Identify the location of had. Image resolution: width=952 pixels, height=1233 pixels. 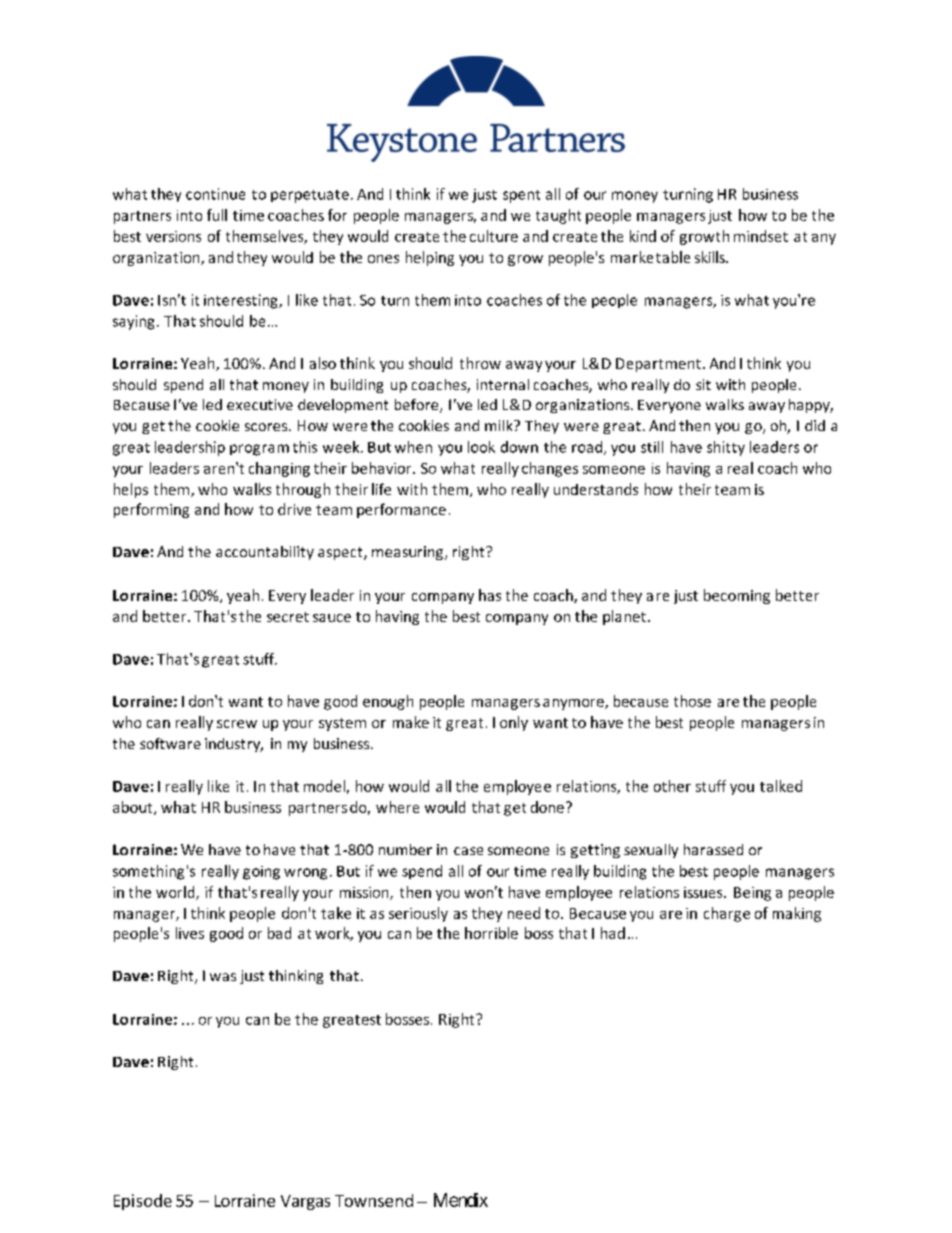
(613, 933).
